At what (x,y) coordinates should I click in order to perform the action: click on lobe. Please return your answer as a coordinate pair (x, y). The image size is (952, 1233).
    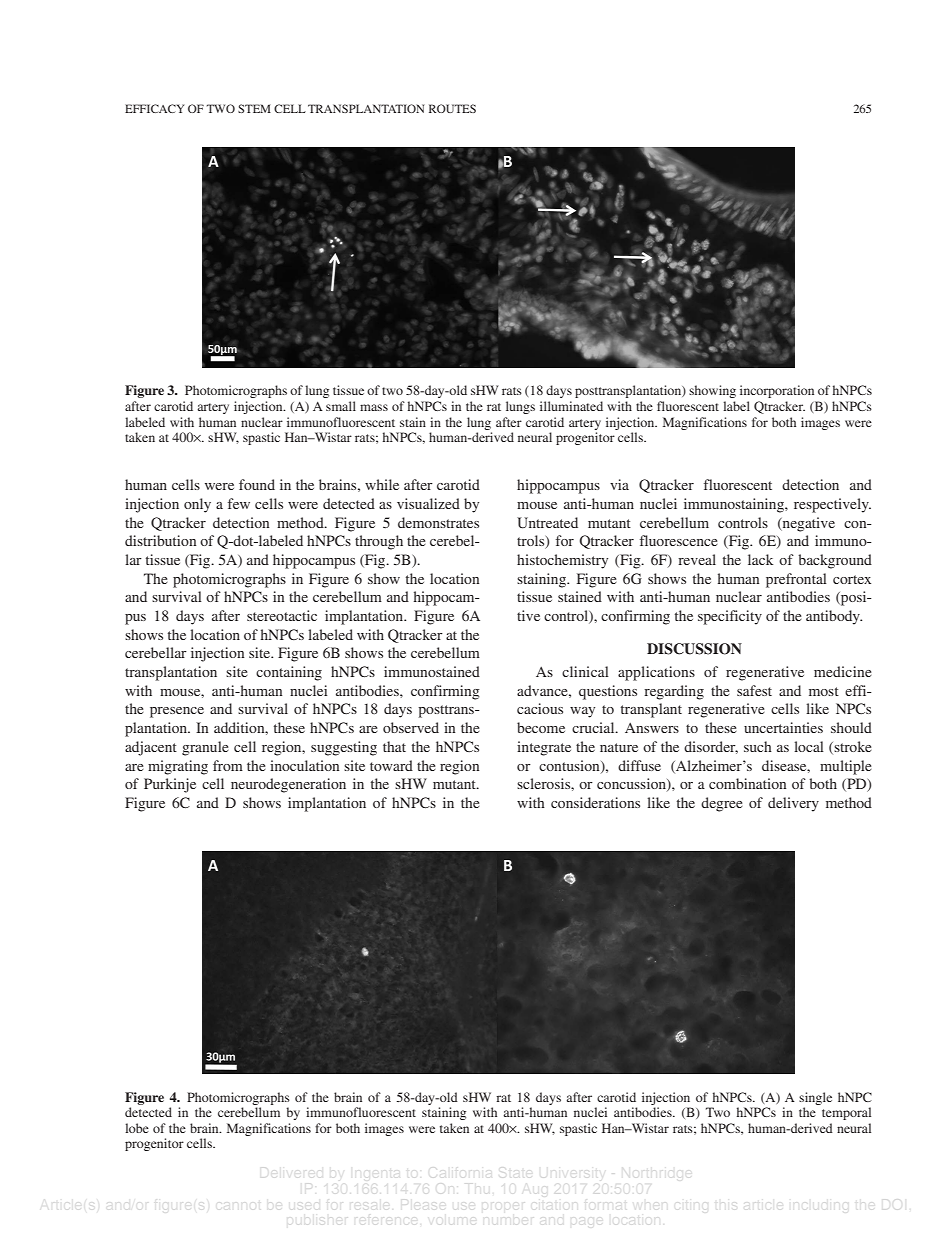
    Looking at the image, I should click on (137, 1128).
